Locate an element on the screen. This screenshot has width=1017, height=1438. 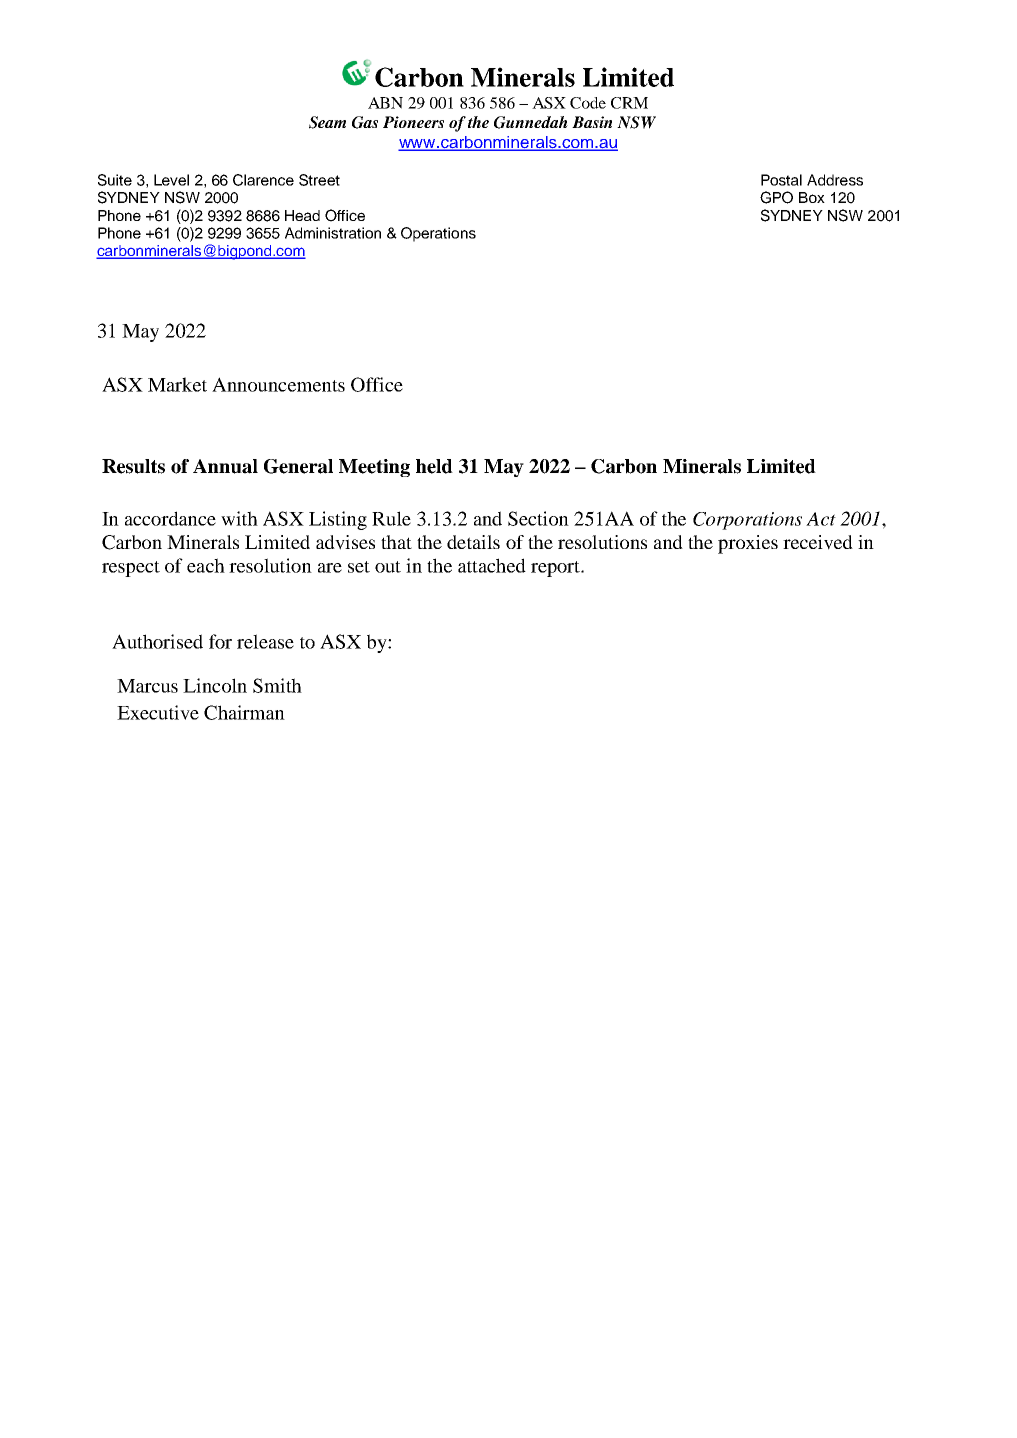
accordance is located at coordinates (170, 518).
